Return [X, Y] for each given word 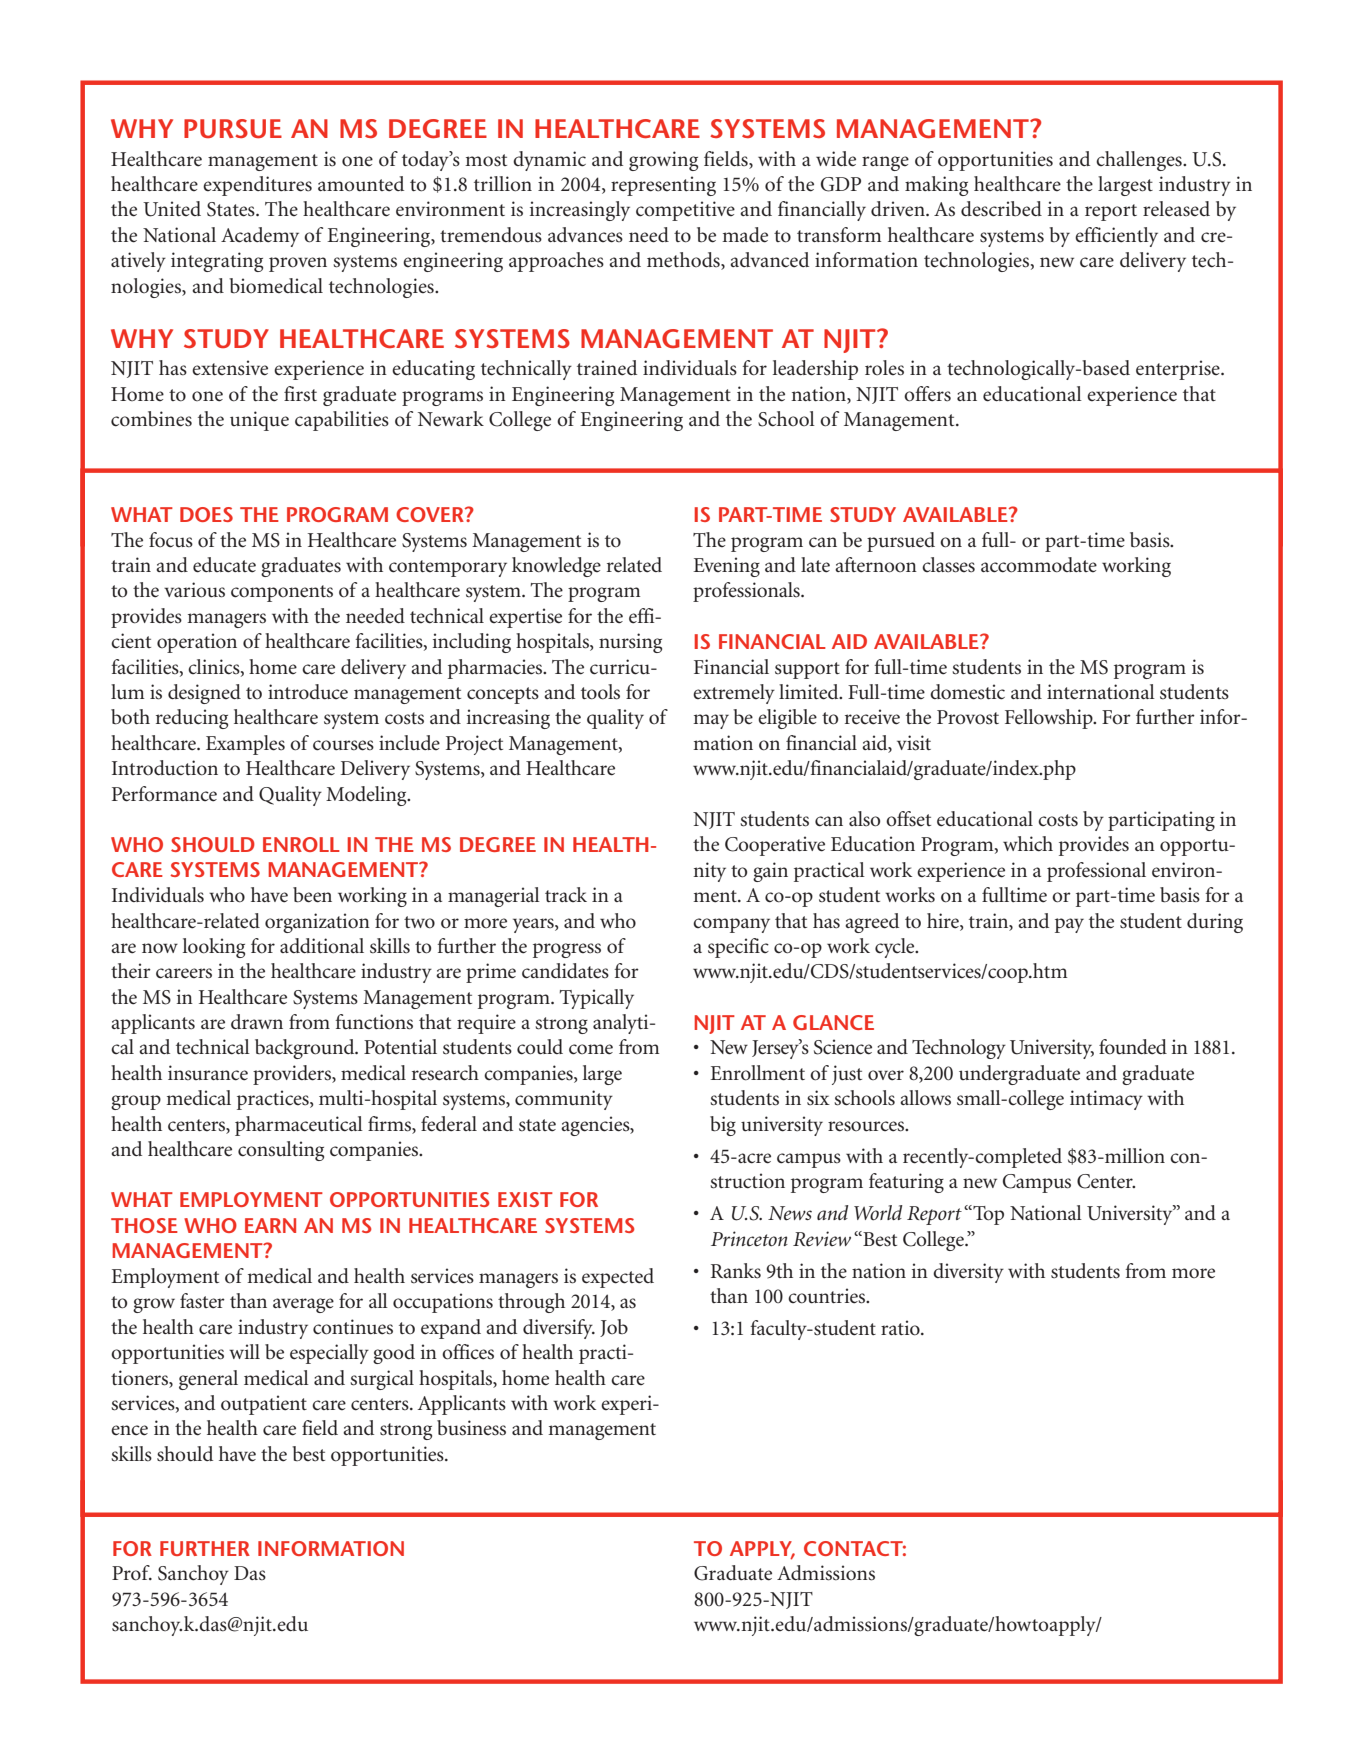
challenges [1140, 161]
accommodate [1039, 565]
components [282, 593]
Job [614, 1328]
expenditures [257, 186]
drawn [257, 1021]
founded [1133, 1047]
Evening [726, 567]
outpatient [264, 1405]
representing [663, 186]
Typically [596, 999]
